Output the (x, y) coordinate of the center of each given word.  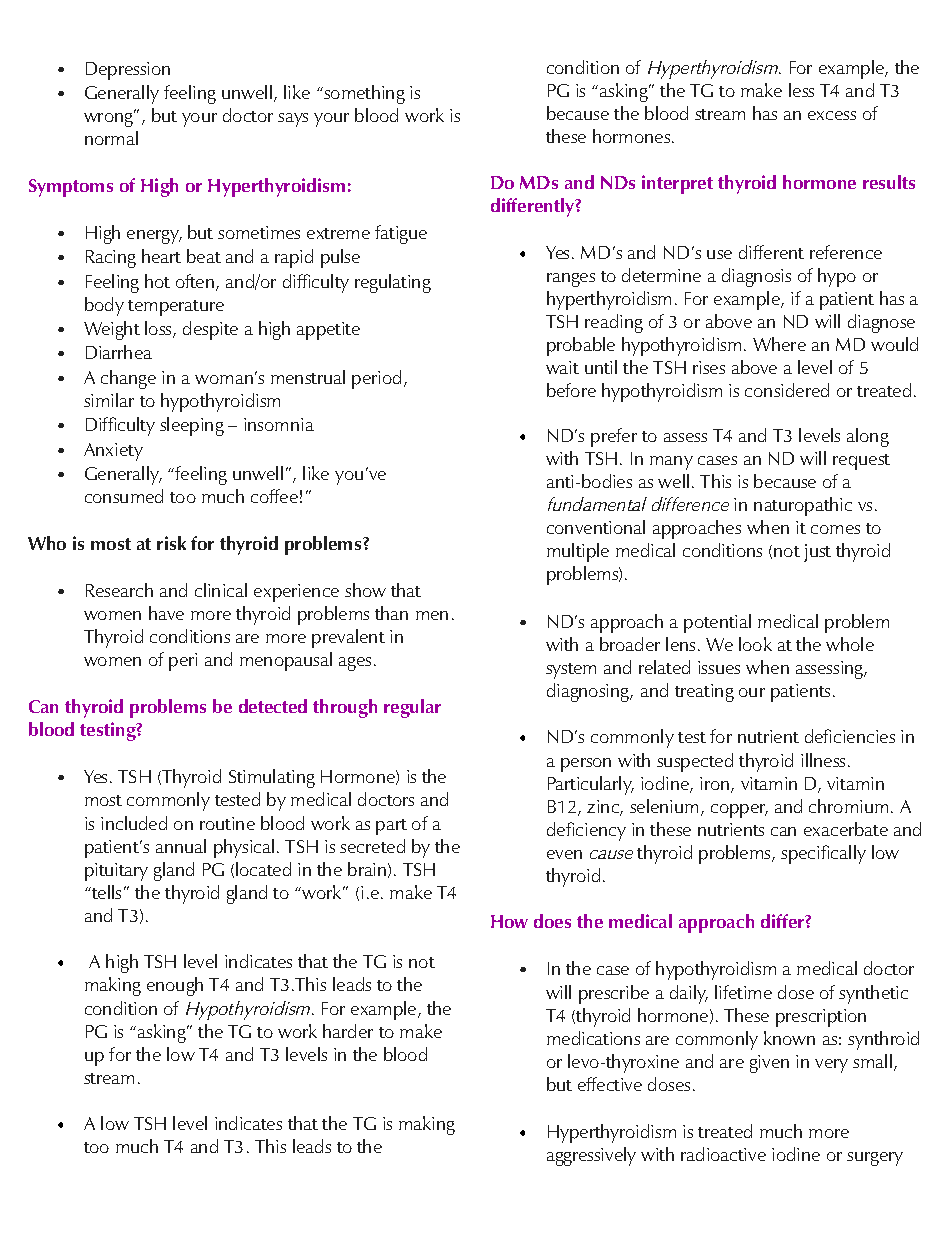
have (166, 613)
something (363, 94)
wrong (109, 119)
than (391, 613)
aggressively (591, 1156)
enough (175, 986)
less (801, 90)
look (755, 644)
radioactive (723, 1154)
